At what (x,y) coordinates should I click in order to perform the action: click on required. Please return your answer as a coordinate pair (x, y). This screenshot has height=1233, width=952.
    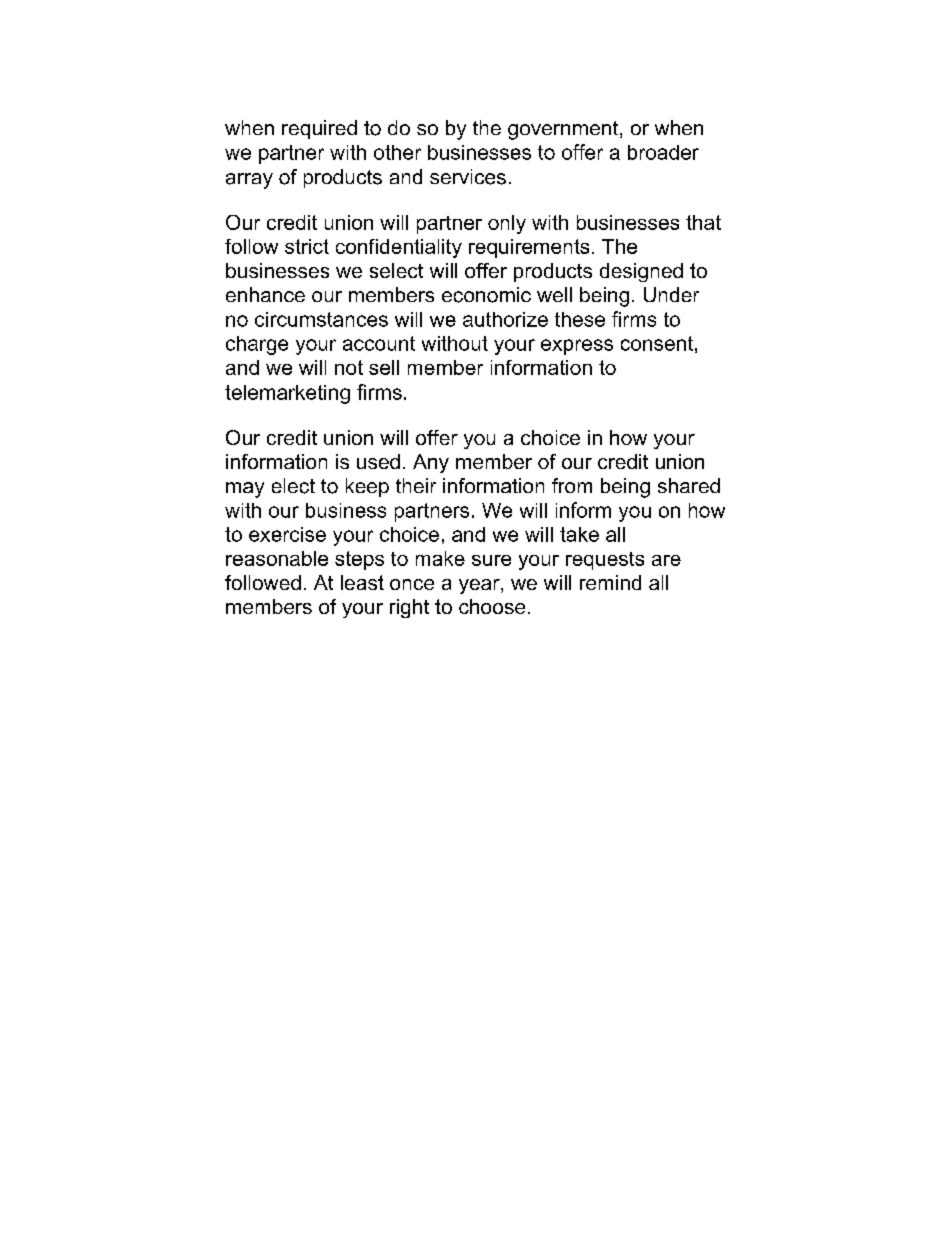
    Looking at the image, I should click on (319, 129).
